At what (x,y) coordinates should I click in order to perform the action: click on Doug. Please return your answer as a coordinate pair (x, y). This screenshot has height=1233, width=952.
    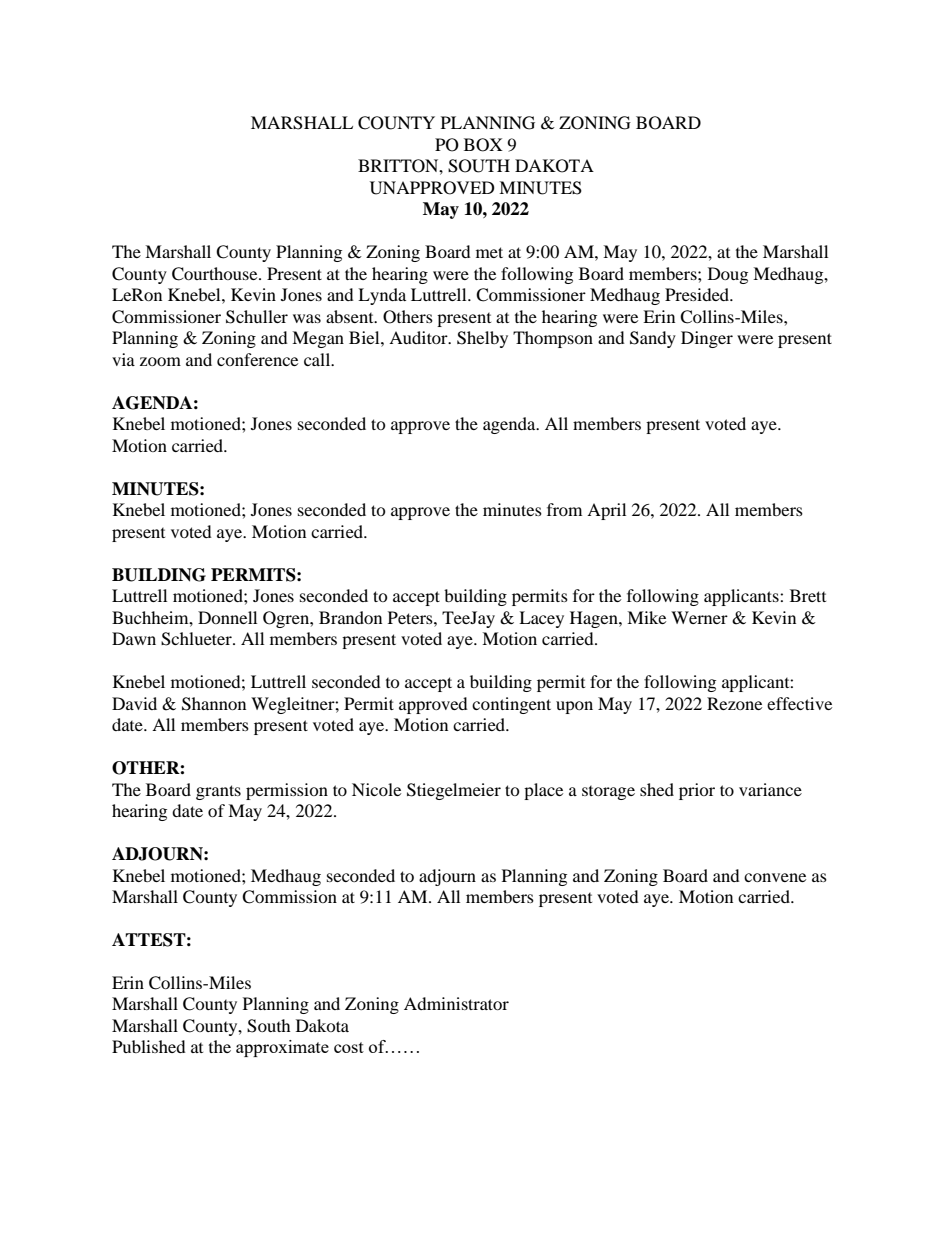
    Looking at the image, I should click on (728, 275).
